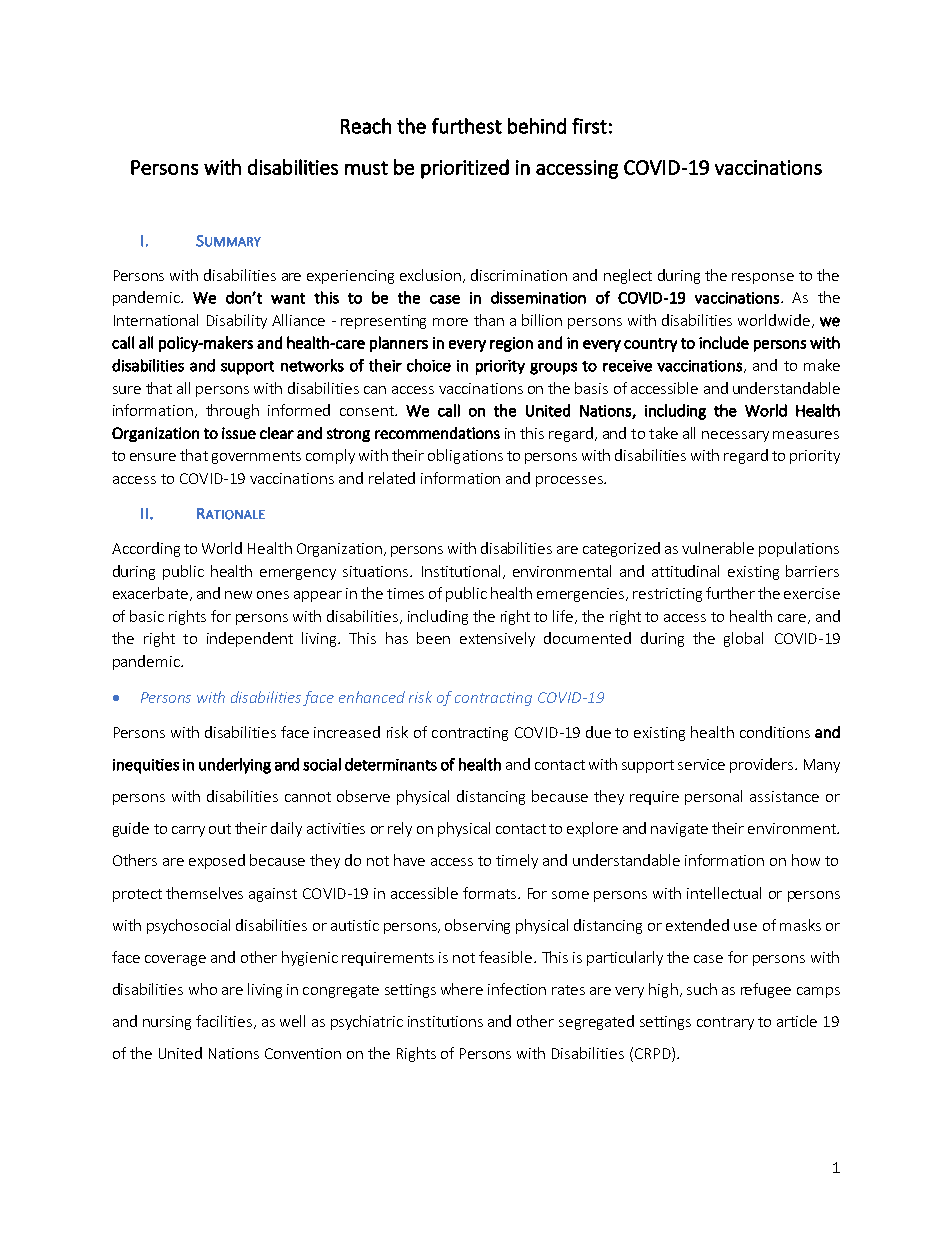  I want to click on first, so click(589, 126).
